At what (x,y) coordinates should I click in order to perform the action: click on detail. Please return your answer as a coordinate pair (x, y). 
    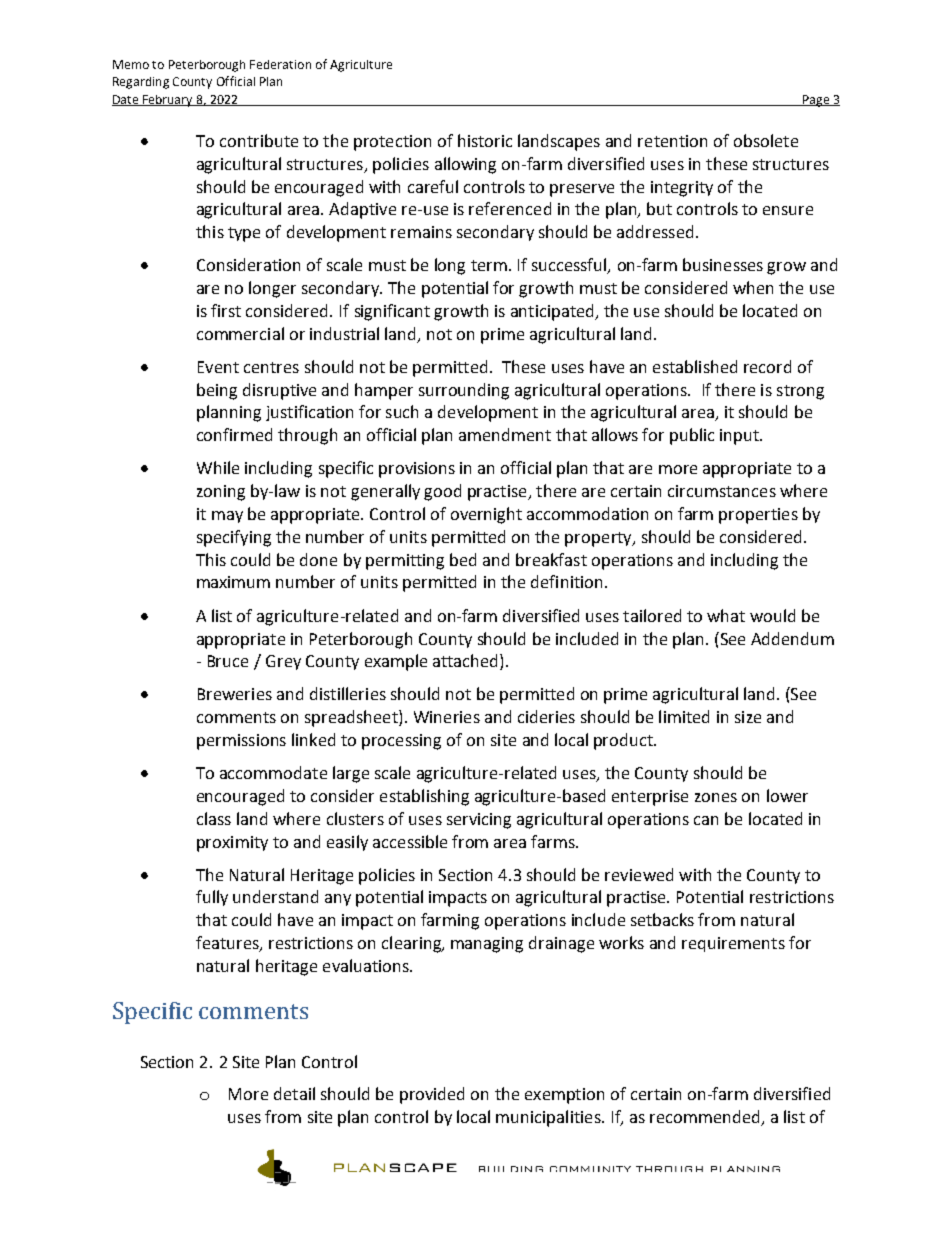
    Looking at the image, I should click on (294, 1093).
